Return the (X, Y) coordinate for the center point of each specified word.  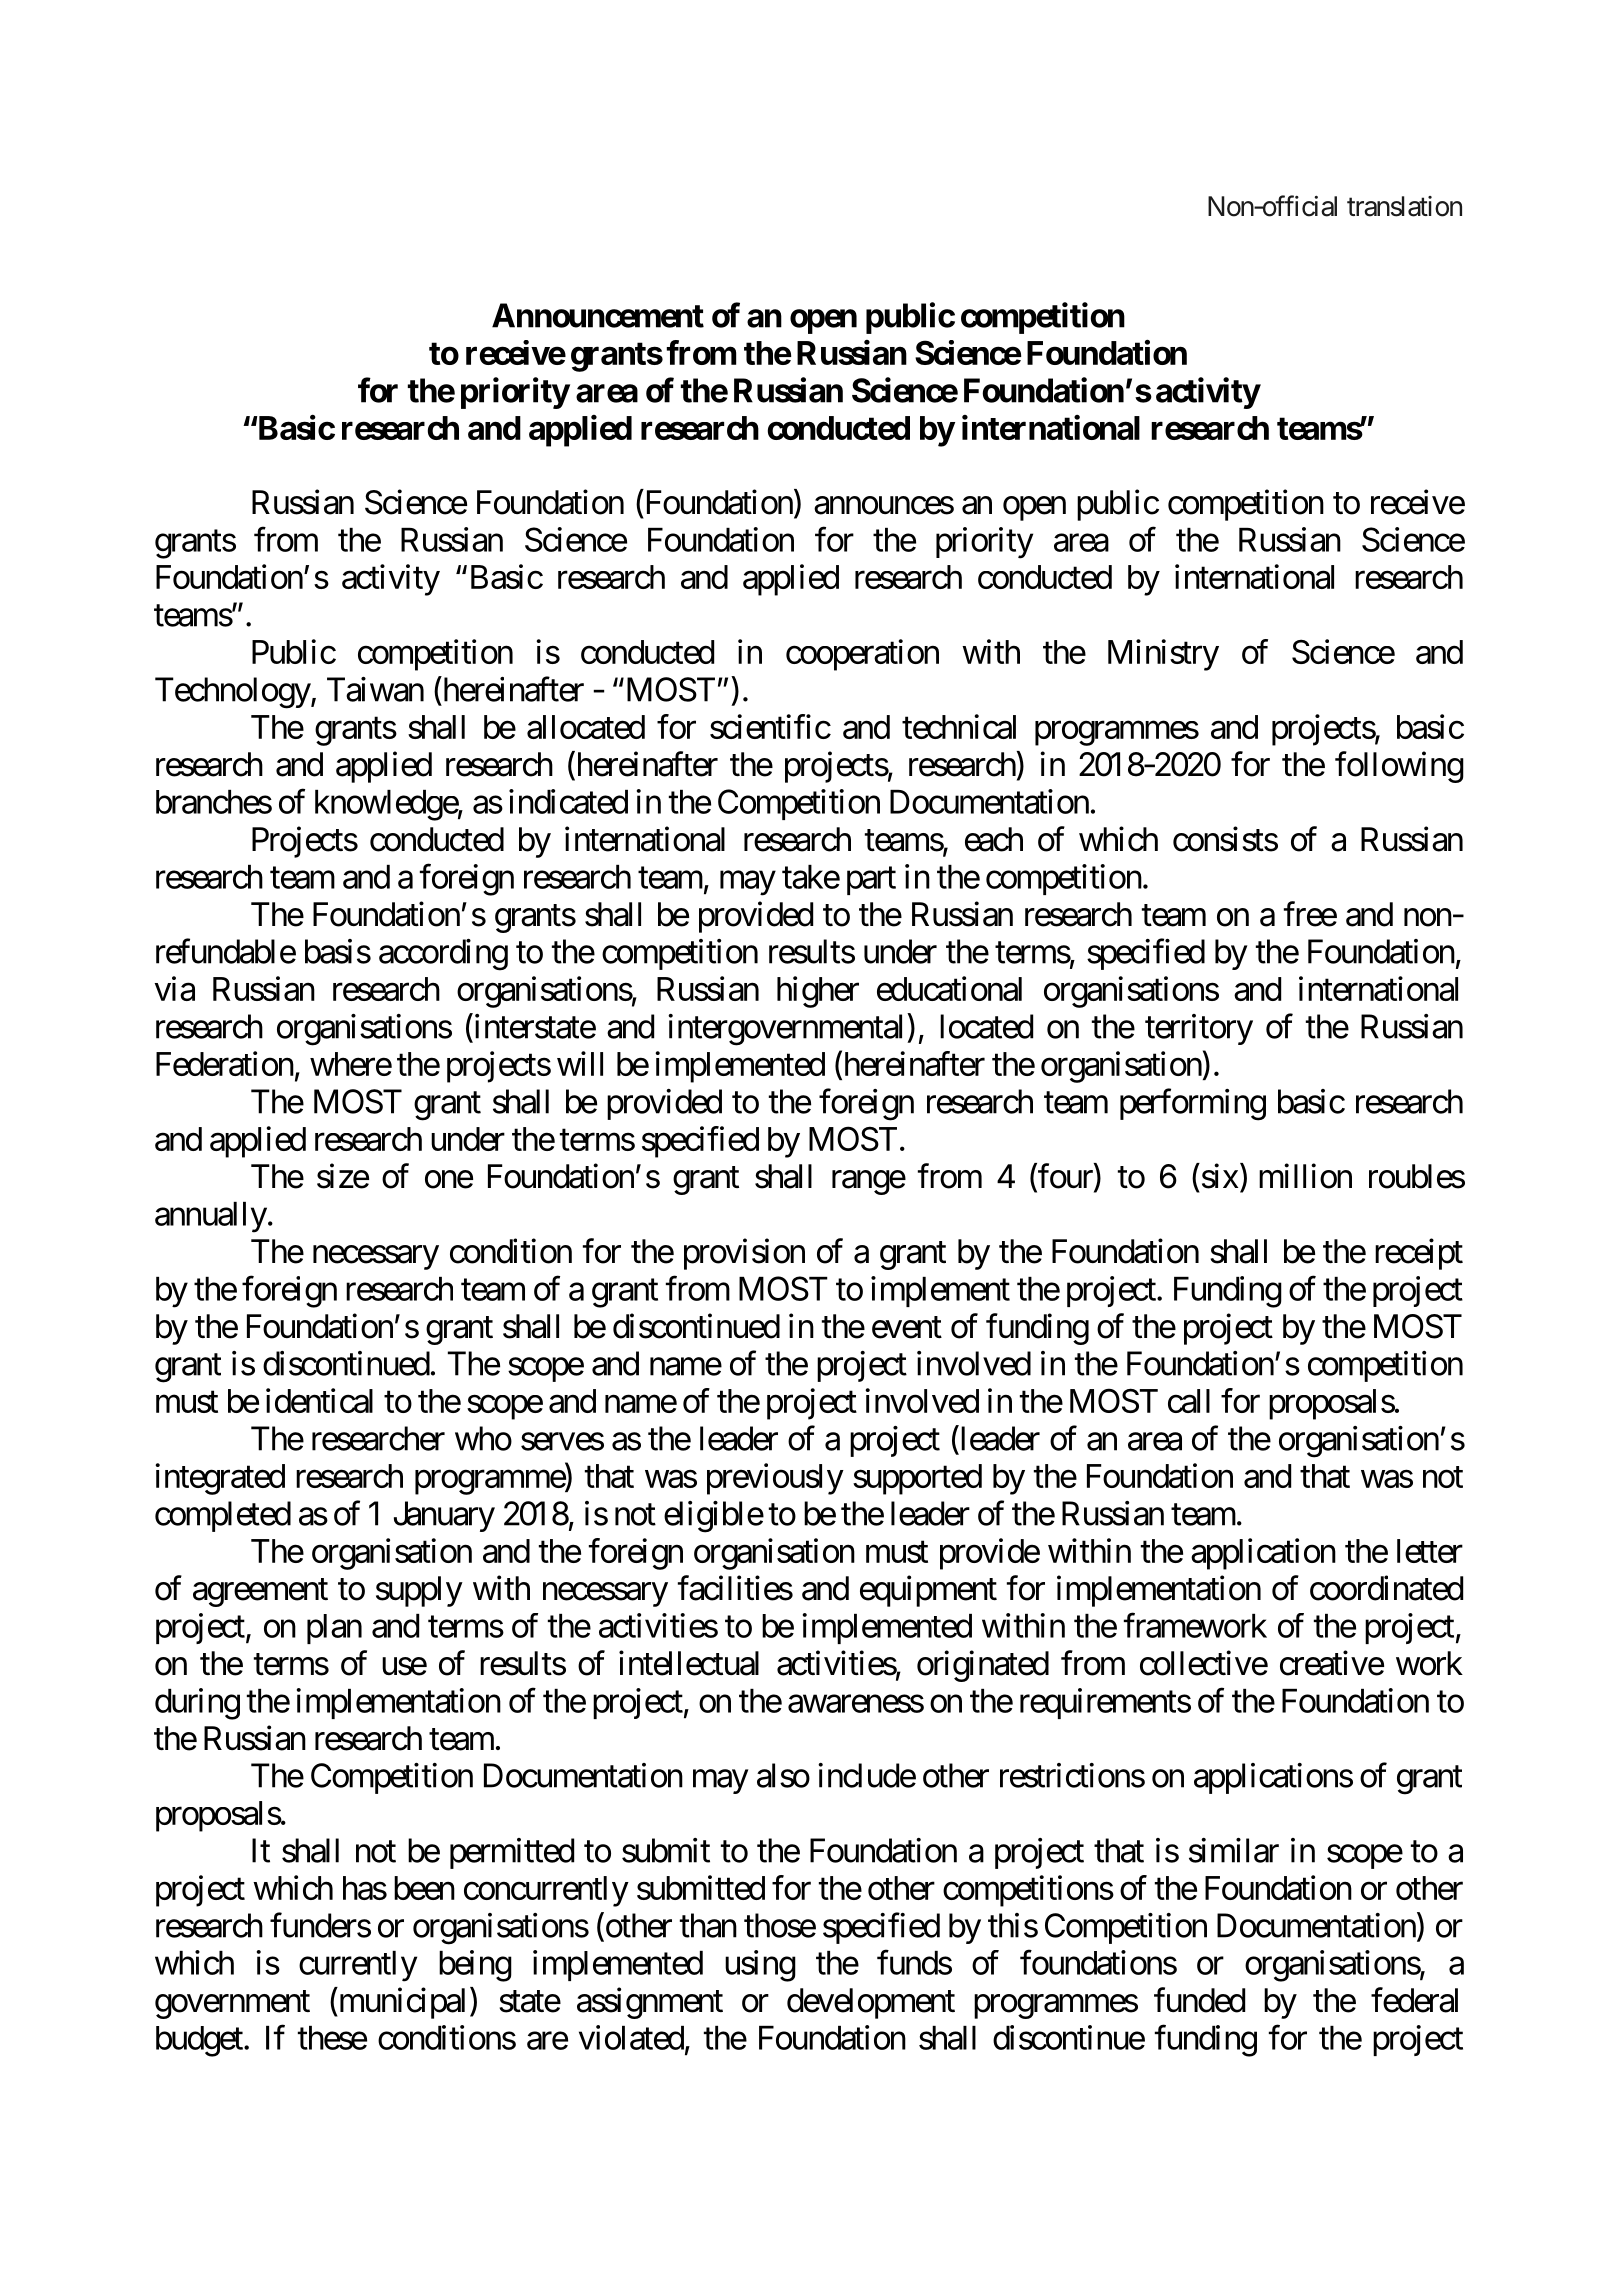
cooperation (862, 655)
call (1189, 1401)
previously (775, 1479)
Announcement (598, 315)
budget (199, 2041)
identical (319, 1400)
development (871, 2003)
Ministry (1163, 655)
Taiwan (375, 689)
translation (1404, 206)
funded (1199, 2000)
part (871, 881)
